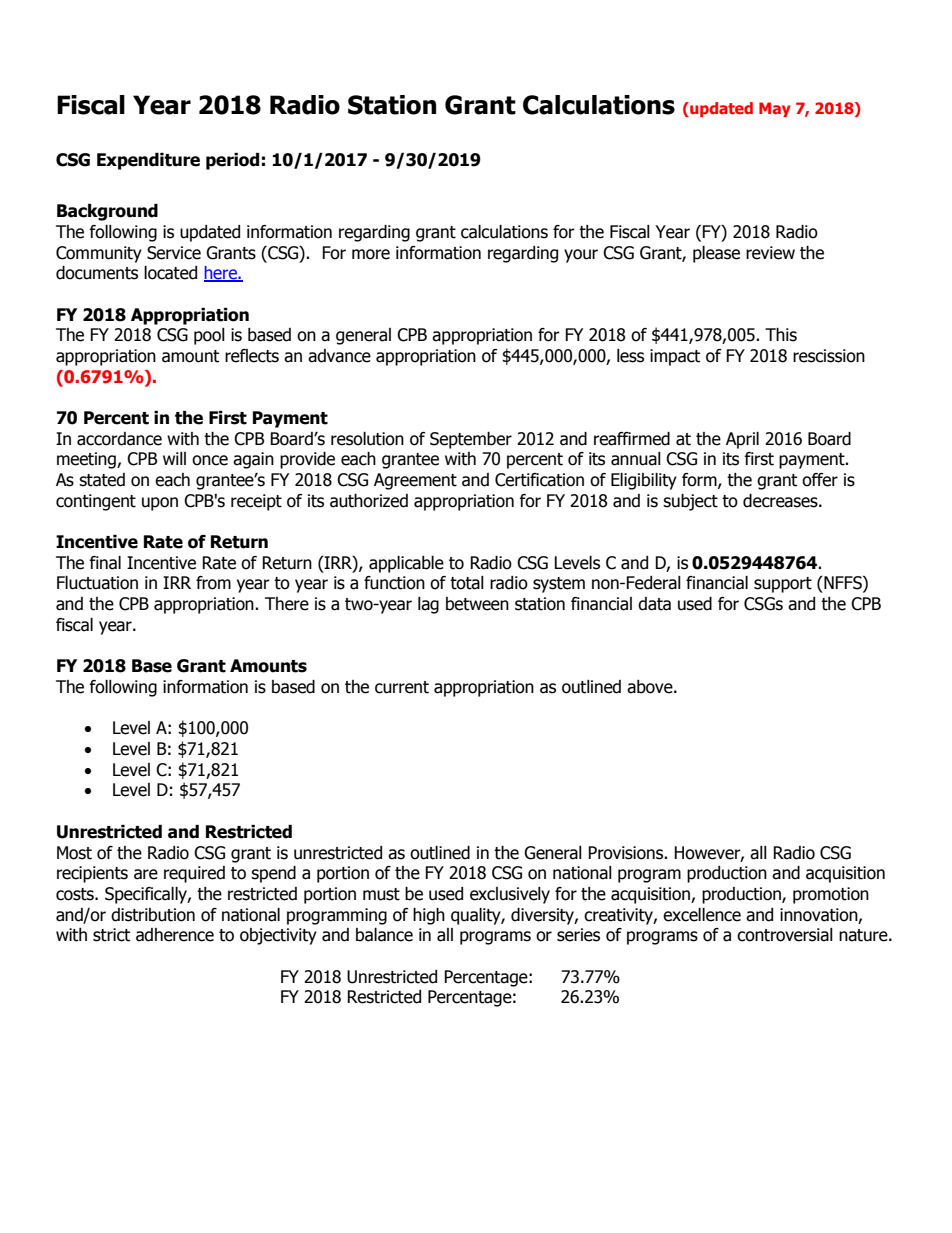  Describe the element at coordinates (232, 161) in the page. I see `period` at that location.
